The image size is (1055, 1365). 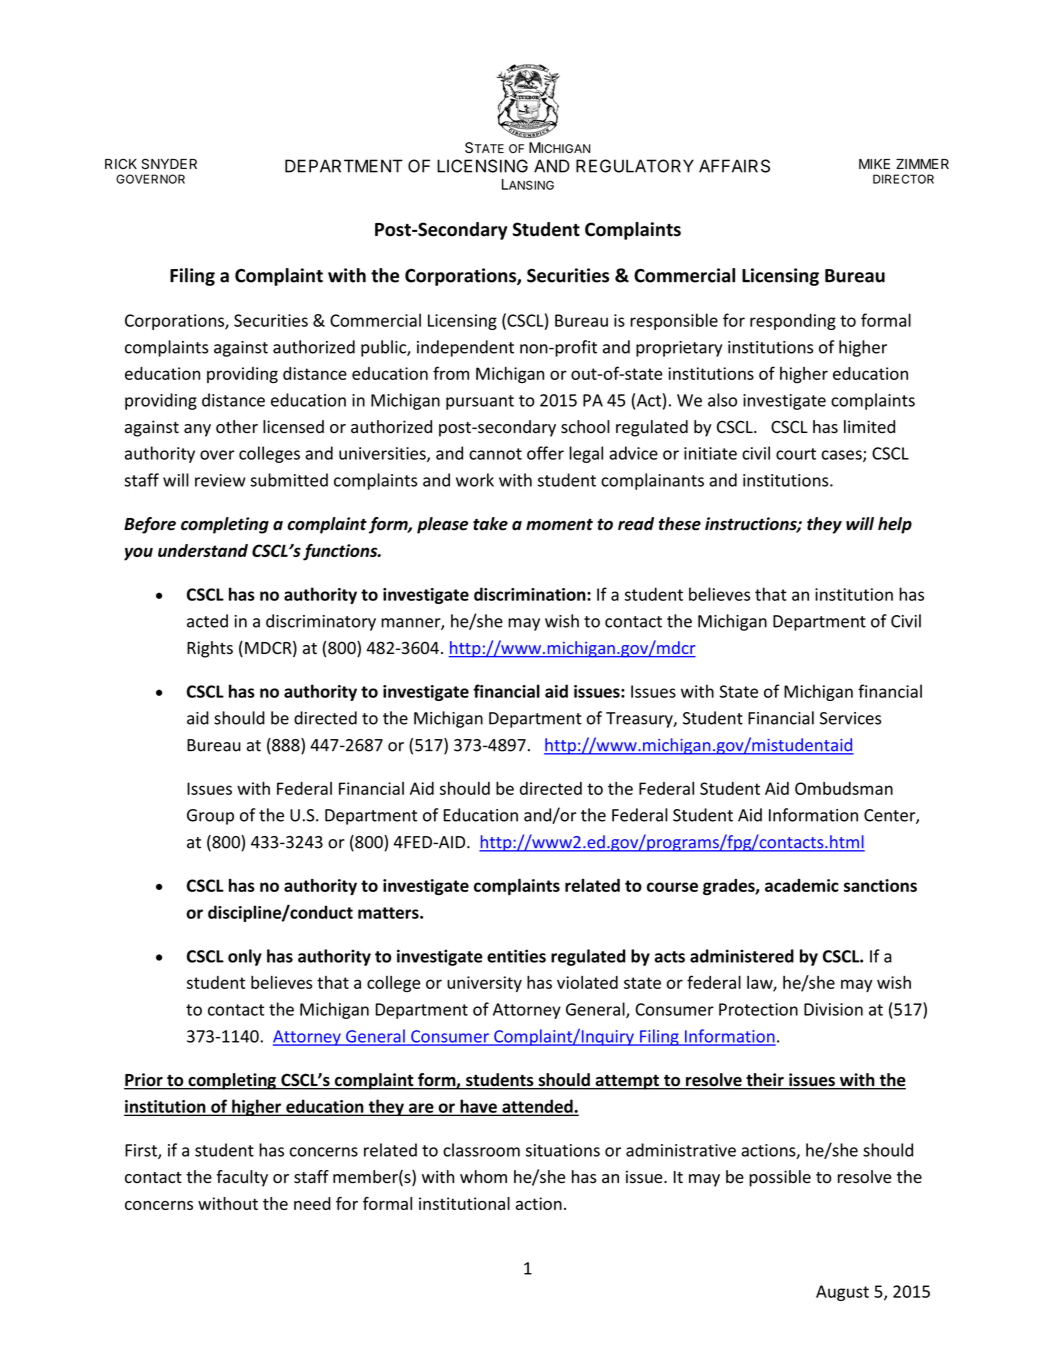 What do you see at coordinates (843, 456) in the page?
I see `cases` at bounding box center [843, 456].
